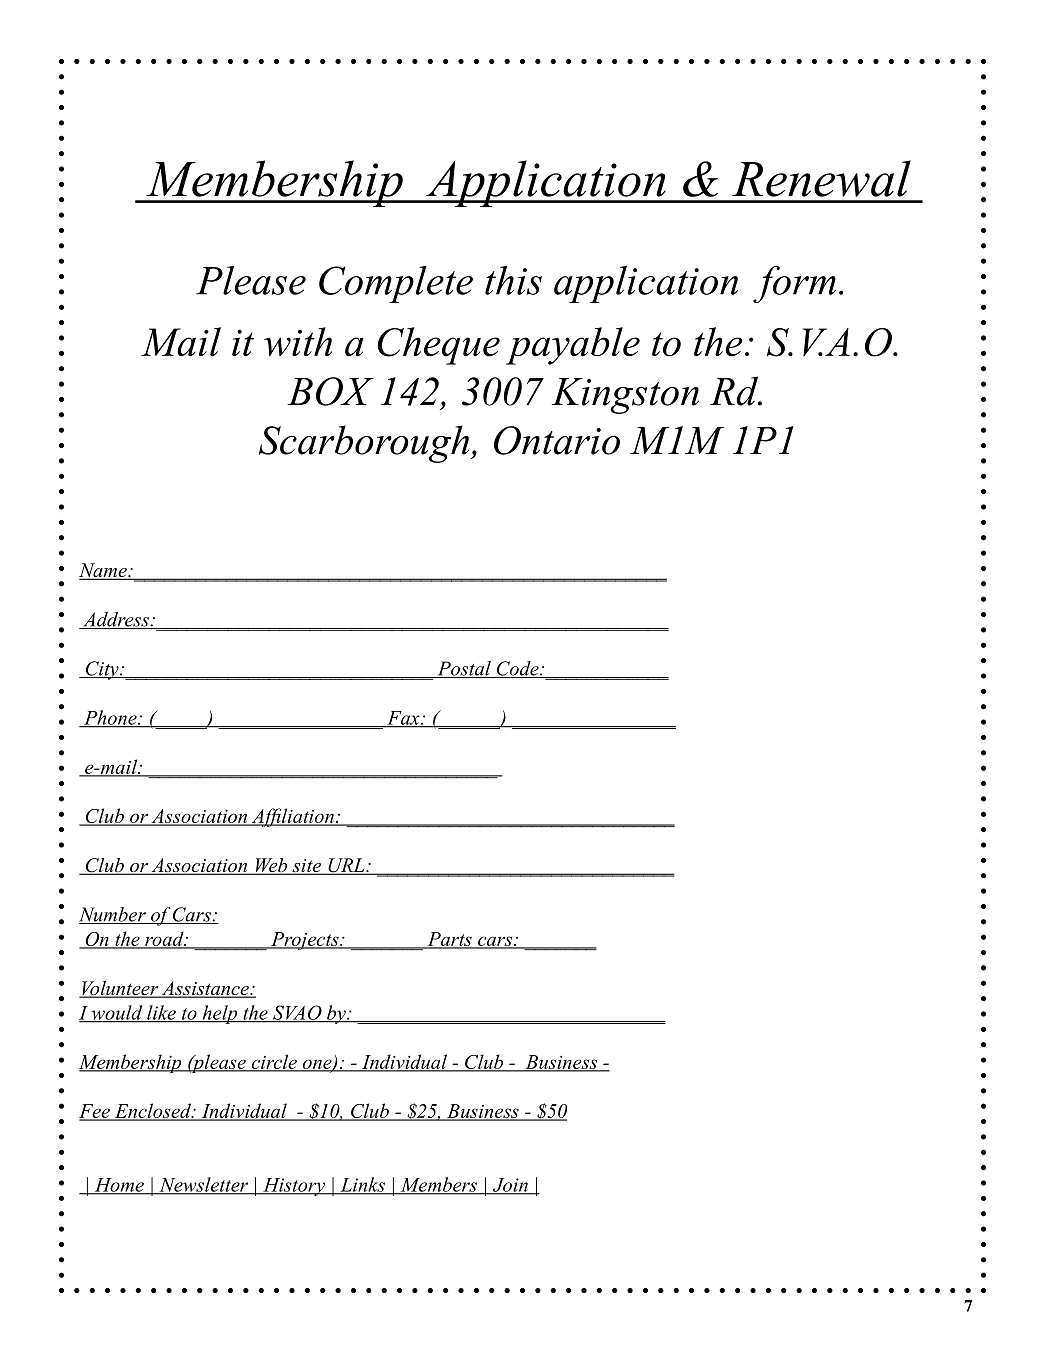  Describe the element at coordinates (821, 178) in the page. I see `Renewal` at that location.
